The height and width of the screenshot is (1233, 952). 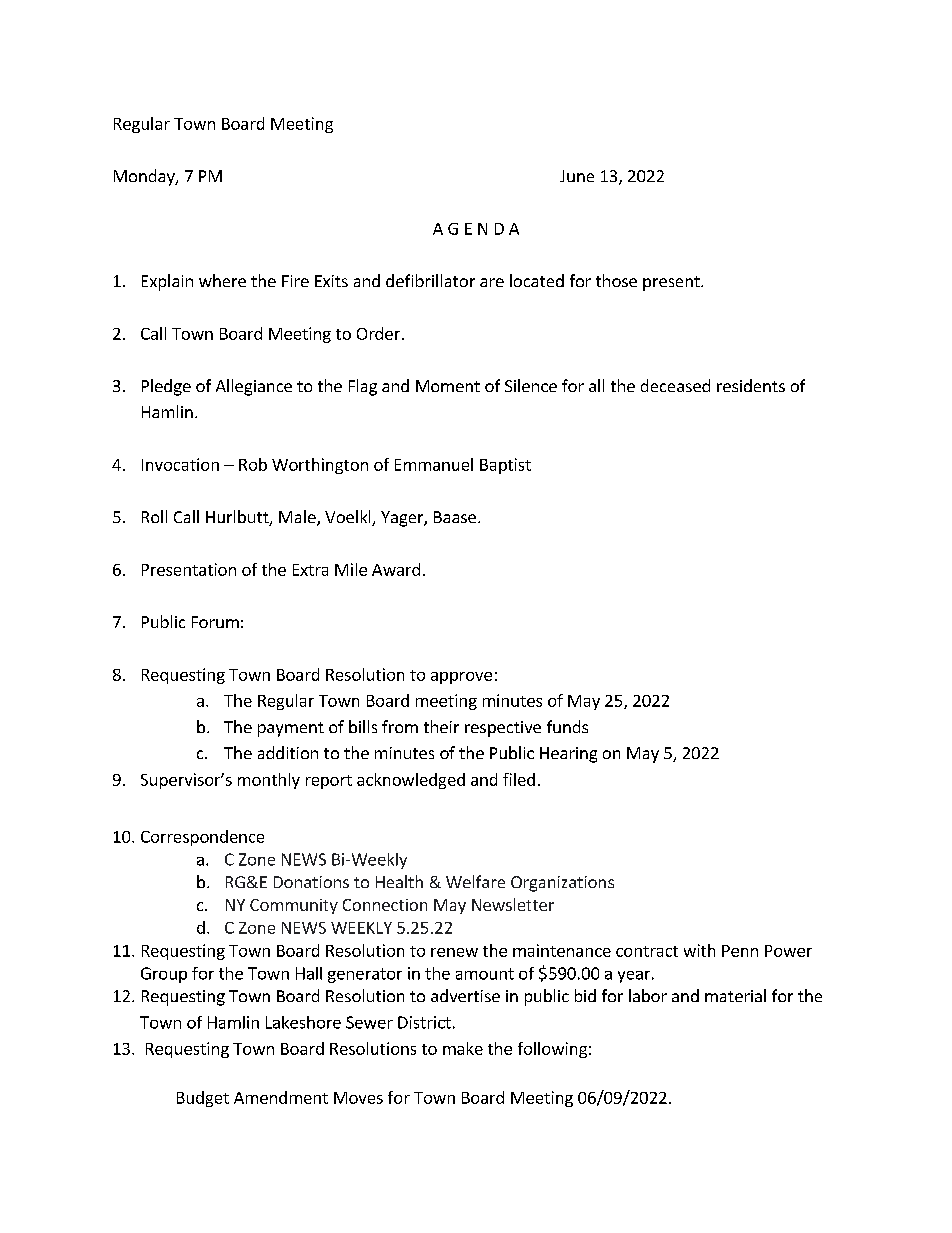 What do you see at coordinates (577, 176) in the screenshot?
I see `June` at bounding box center [577, 176].
